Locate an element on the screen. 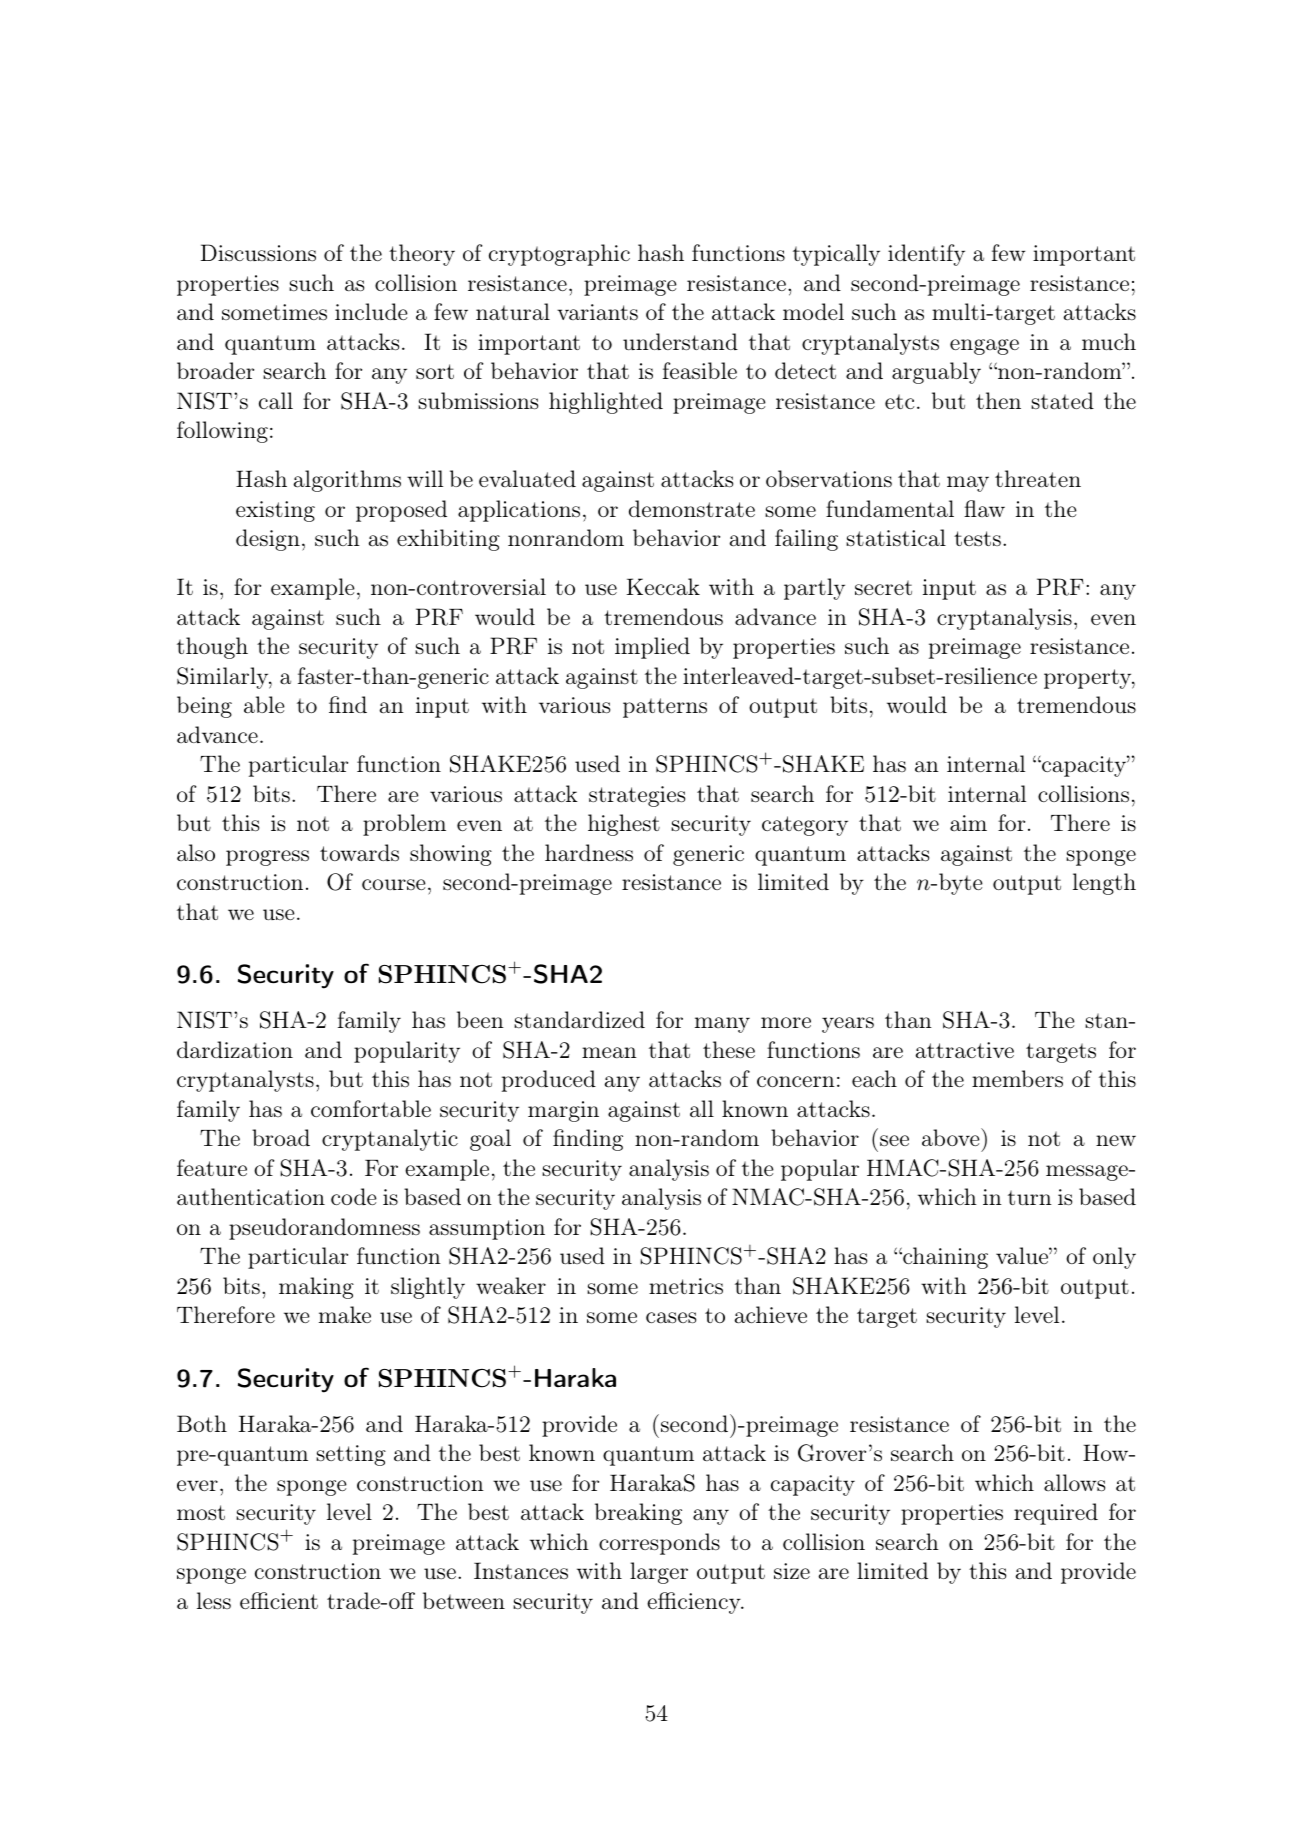  length is located at coordinates (1104, 884).
